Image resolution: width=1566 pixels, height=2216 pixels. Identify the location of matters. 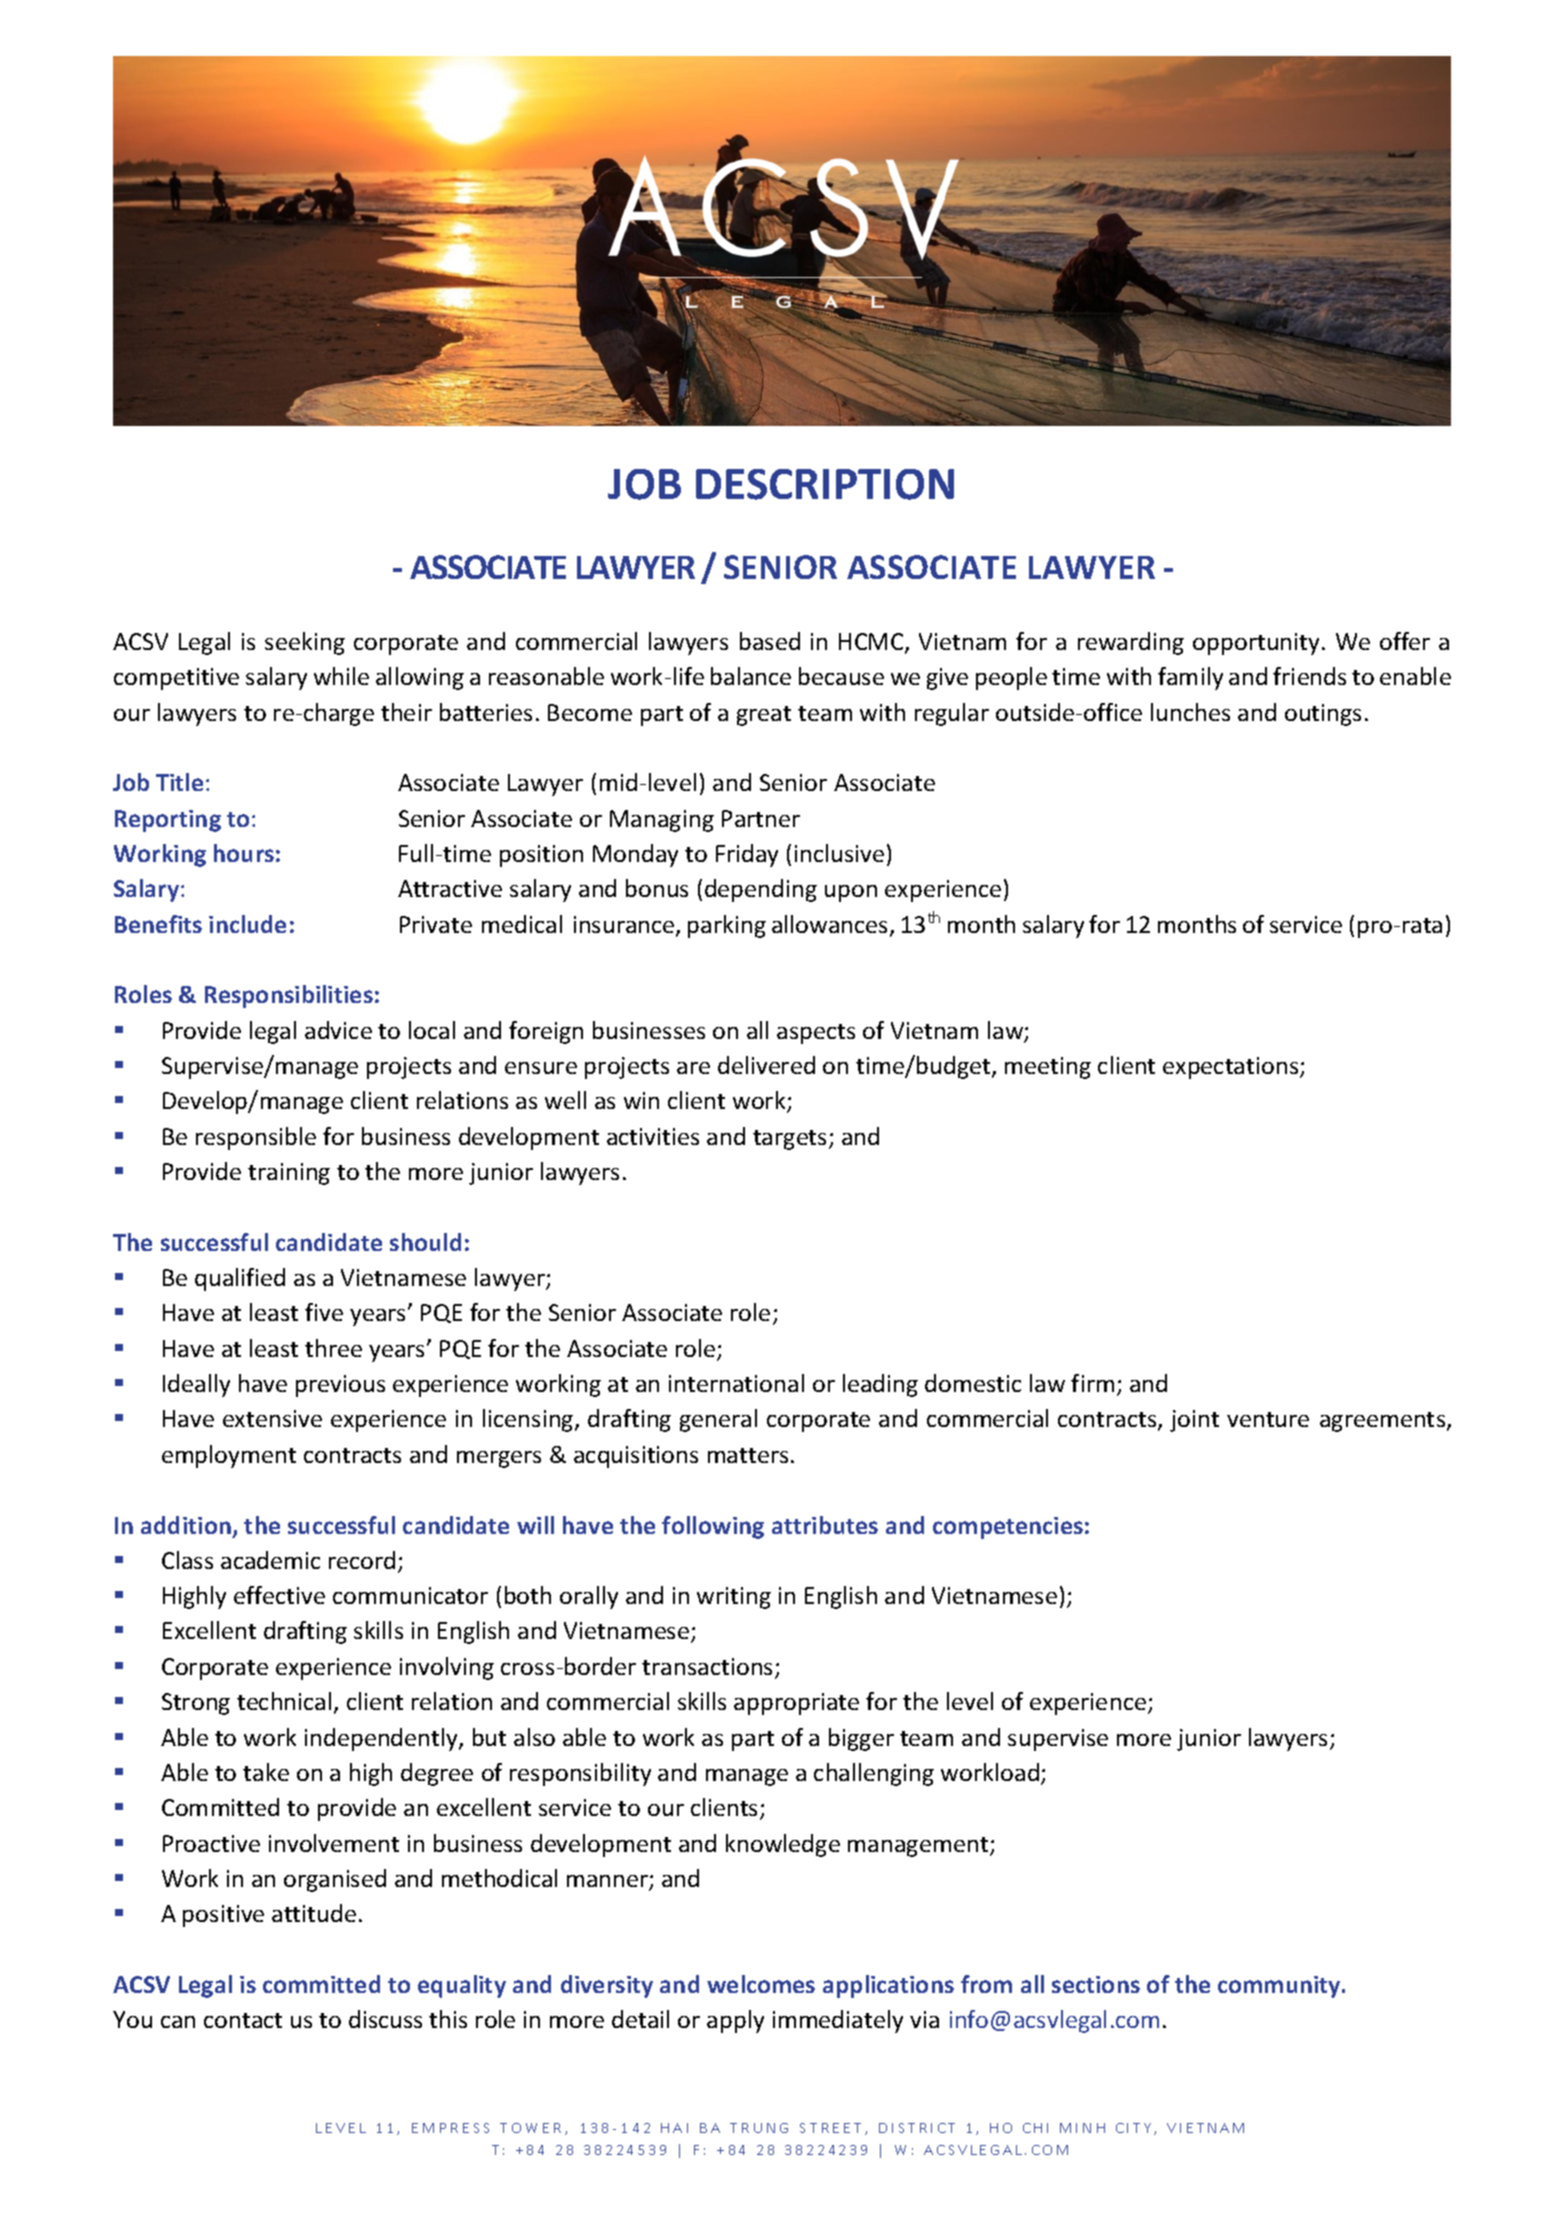
(748, 1455).
